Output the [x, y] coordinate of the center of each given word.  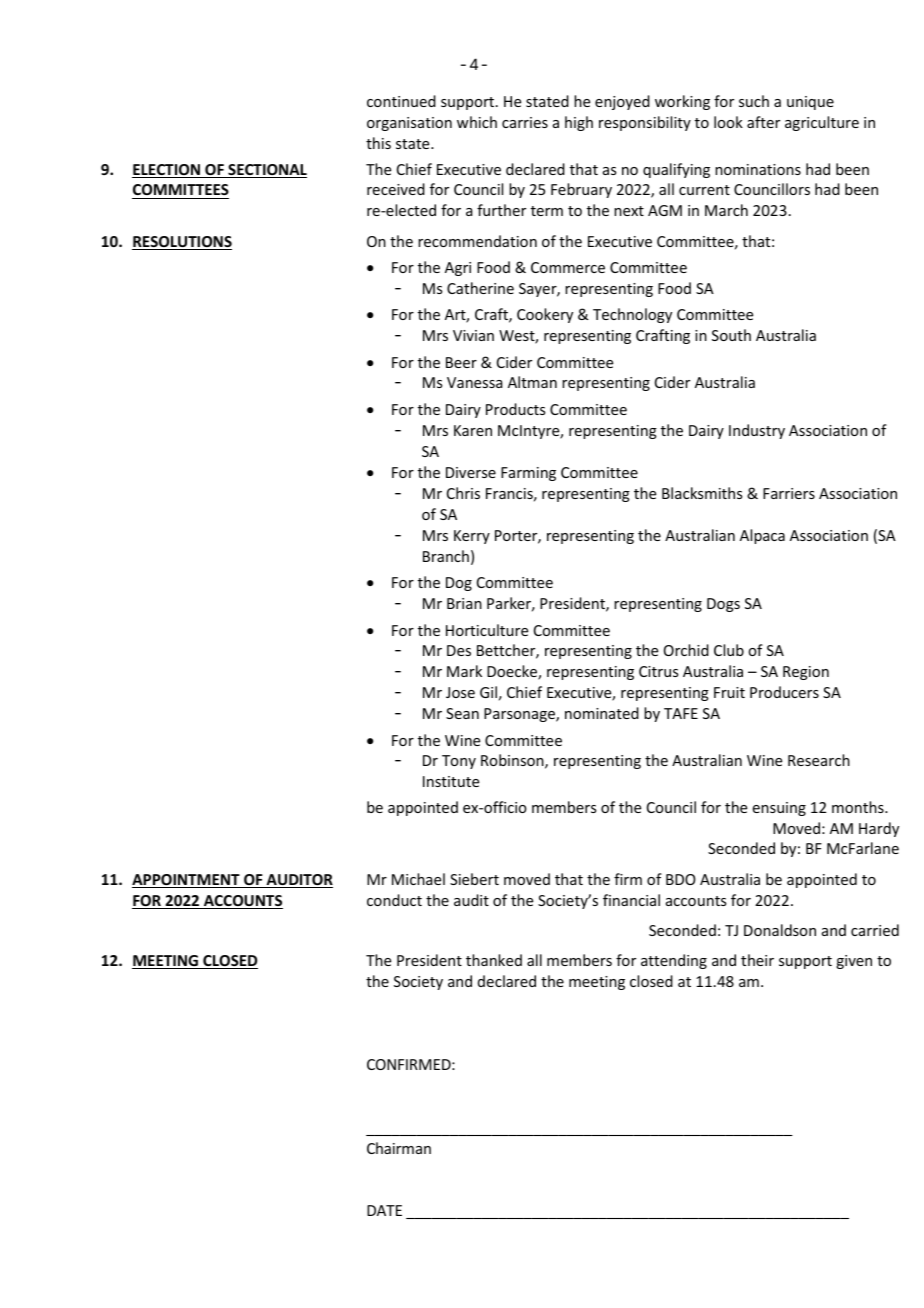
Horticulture [487, 630]
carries [525, 122]
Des [459, 650]
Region [806, 673]
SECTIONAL [266, 171]
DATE [384, 1210]
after [763, 122]
